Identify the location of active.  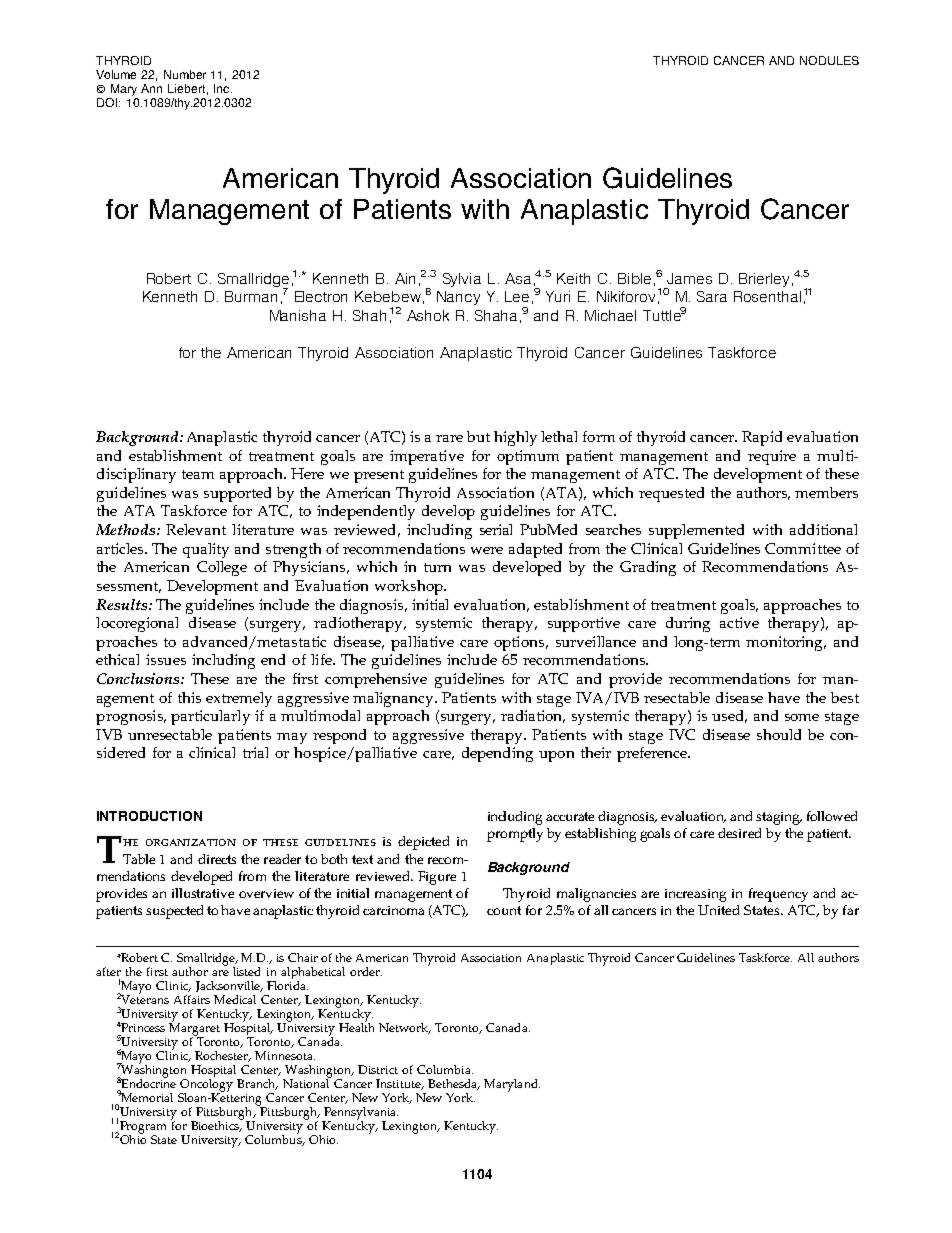
(739, 622).
